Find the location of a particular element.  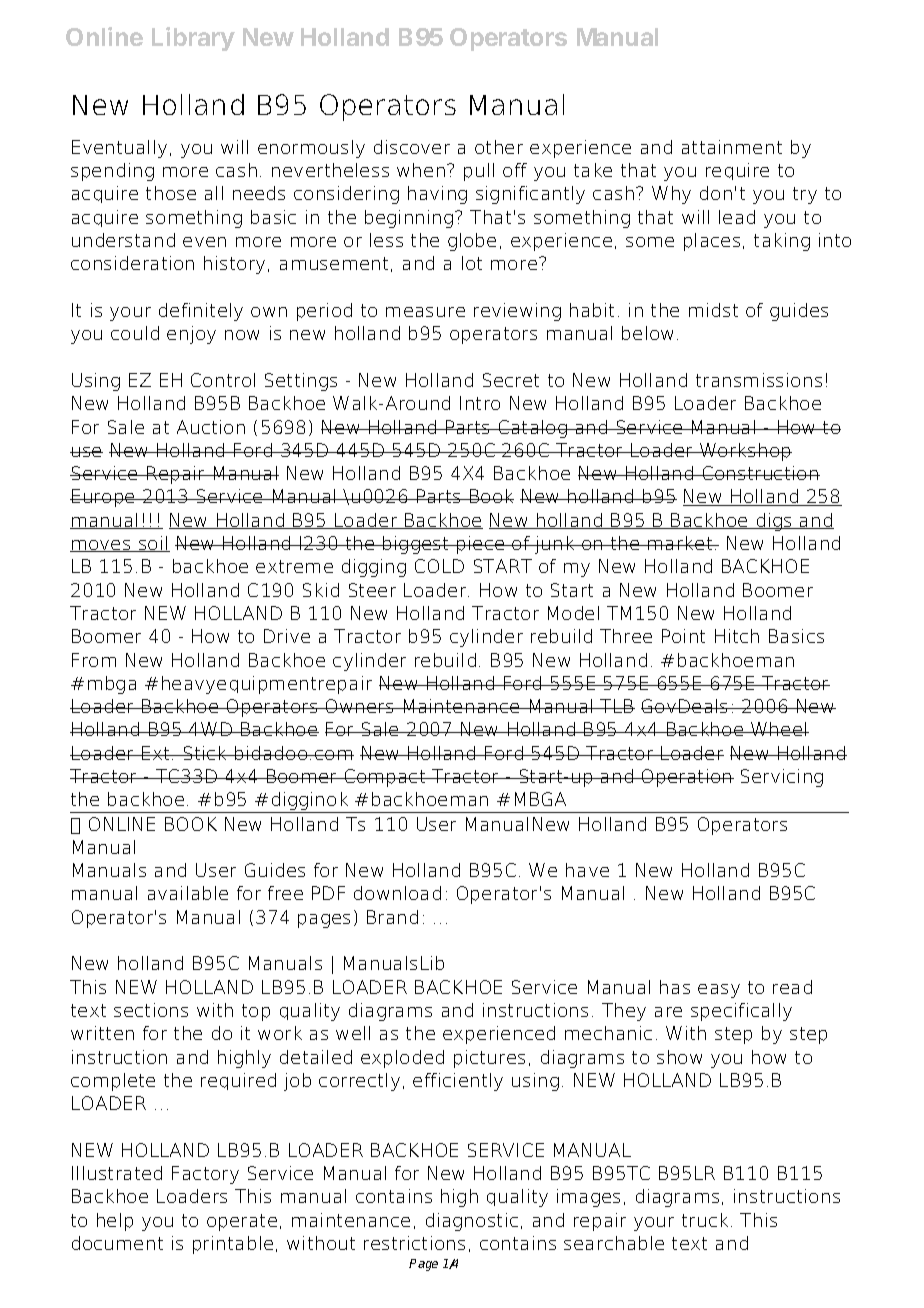

Auction is located at coordinates (211, 427).
